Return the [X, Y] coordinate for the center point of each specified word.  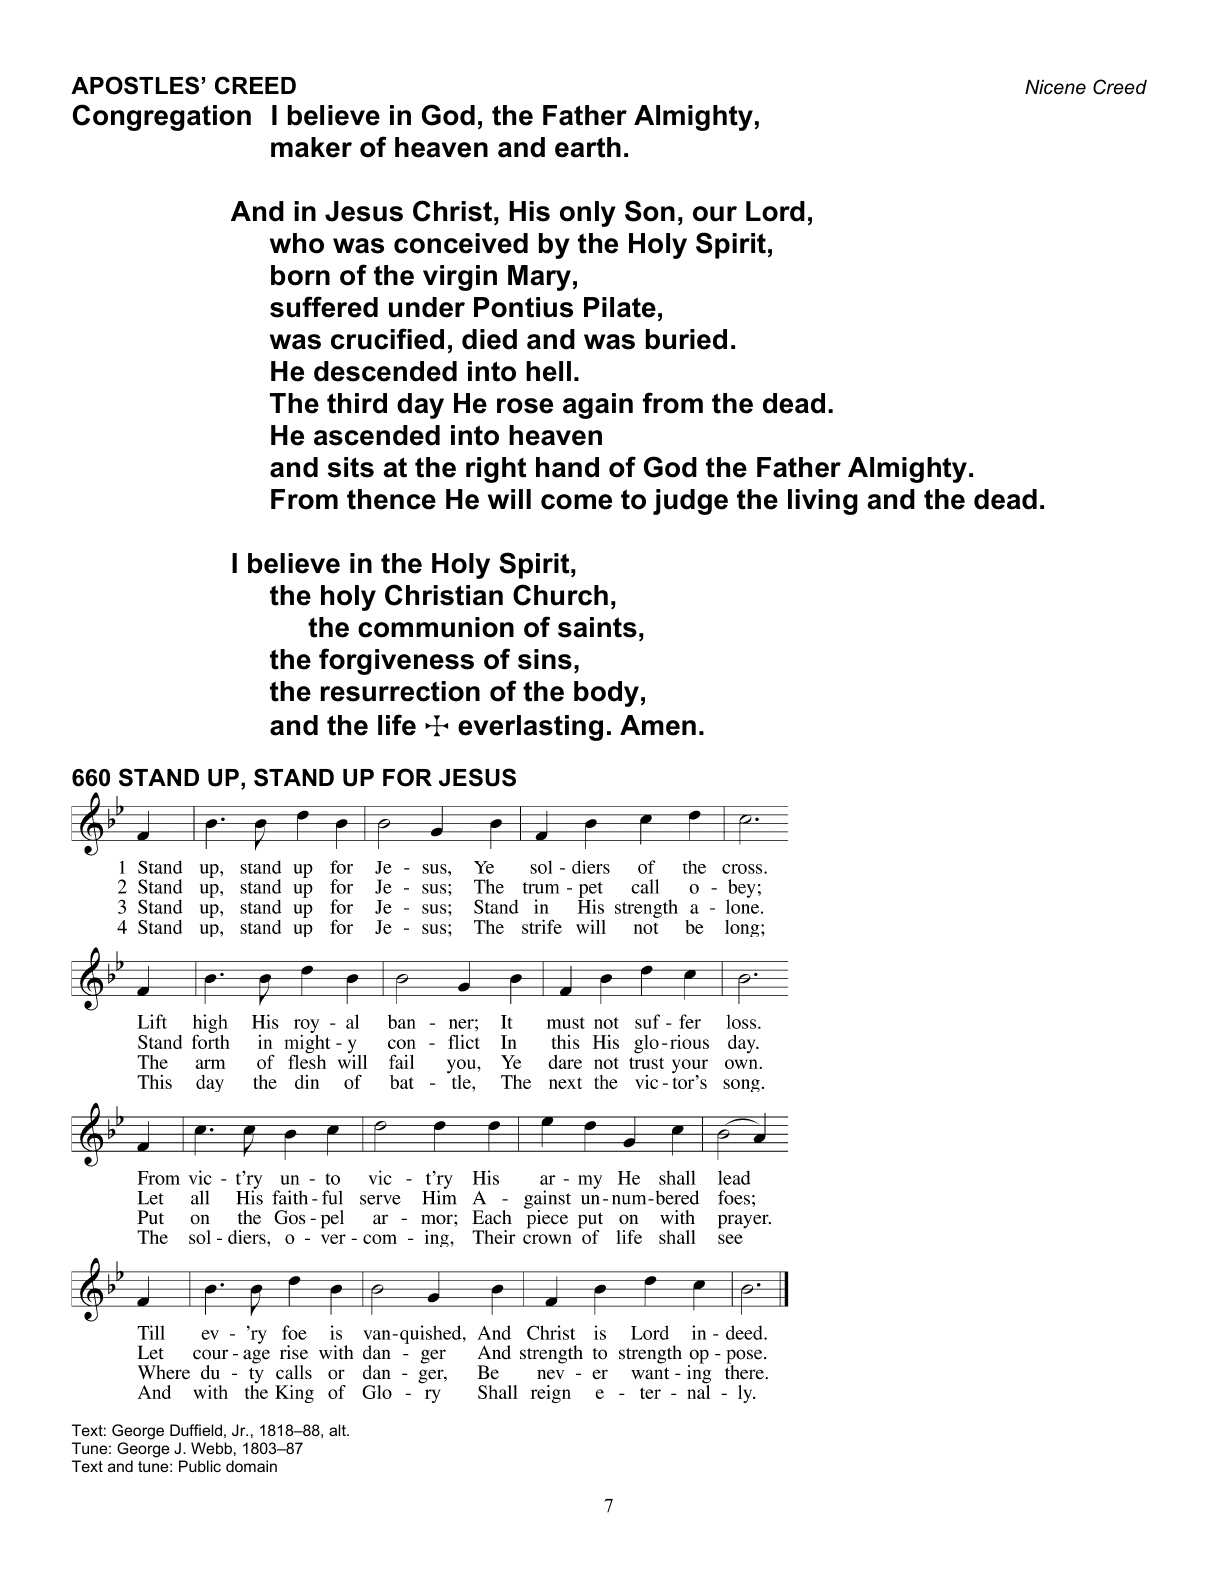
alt [338, 1430]
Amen [658, 725]
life [397, 725]
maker [311, 147]
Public [200, 1466]
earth [588, 147]
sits [351, 467]
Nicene [1055, 87]
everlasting [530, 728]
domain [251, 1466]
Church [560, 595]
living [823, 502]
